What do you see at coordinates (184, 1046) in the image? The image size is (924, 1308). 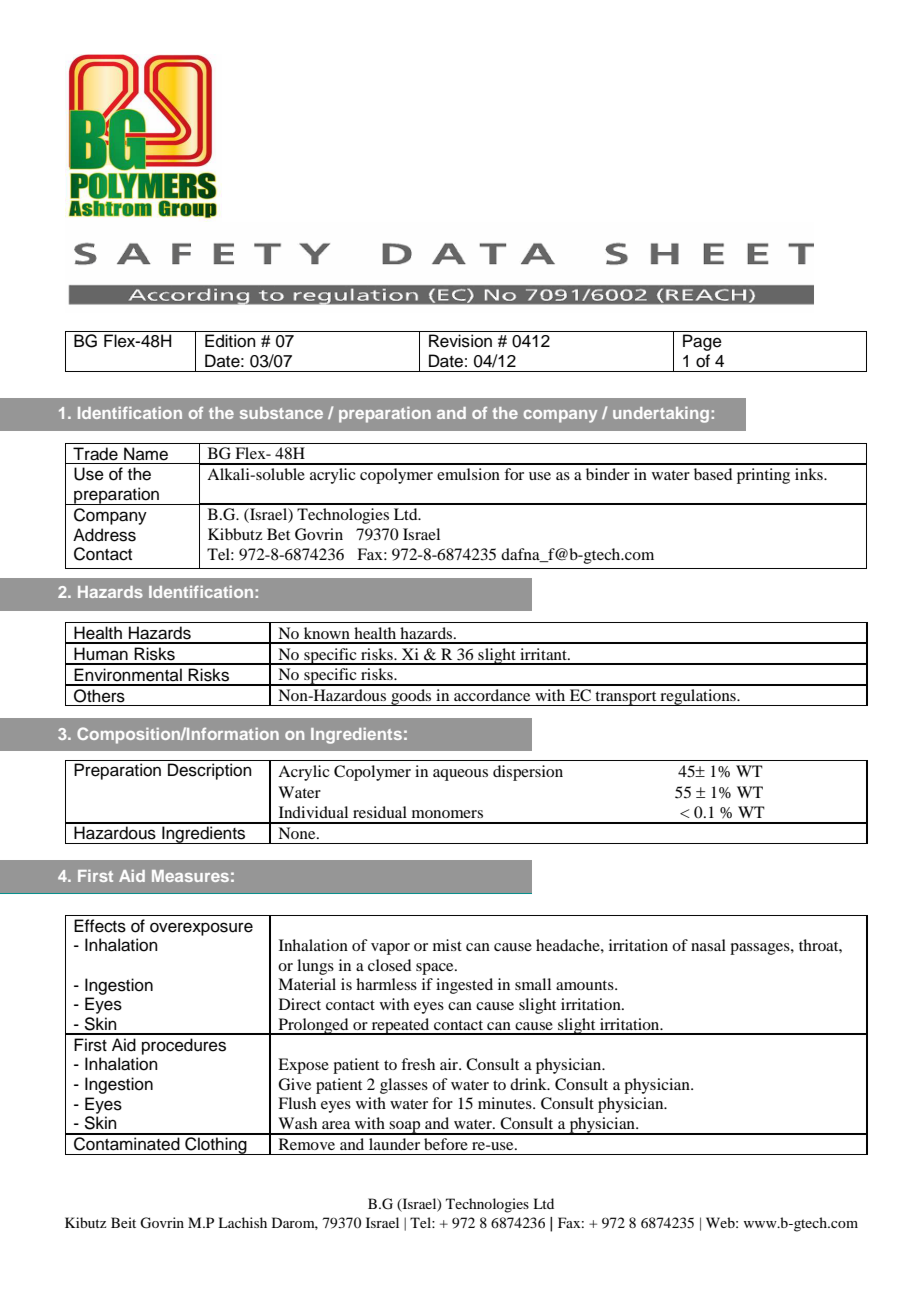 I see `procedures` at bounding box center [184, 1046].
